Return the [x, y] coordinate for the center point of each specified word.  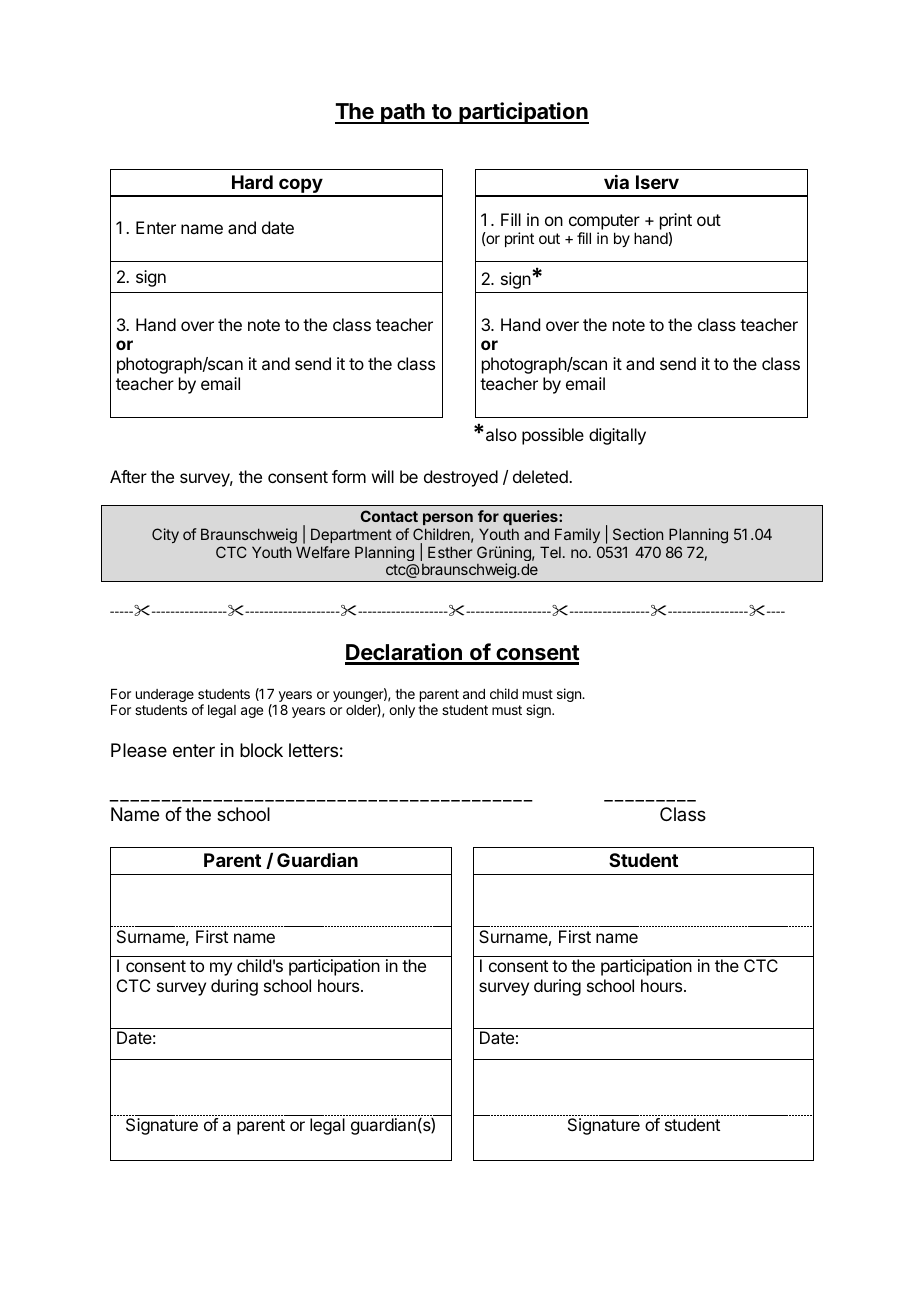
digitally [617, 436]
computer [604, 222]
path [403, 113]
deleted [541, 476]
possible [553, 436]
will [383, 476]
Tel [550, 552]
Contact [389, 516]
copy [300, 187]
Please [139, 750]
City [165, 535]
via [616, 182]
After [128, 476]
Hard [252, 182]
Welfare [323, 552]
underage [165, 695]
